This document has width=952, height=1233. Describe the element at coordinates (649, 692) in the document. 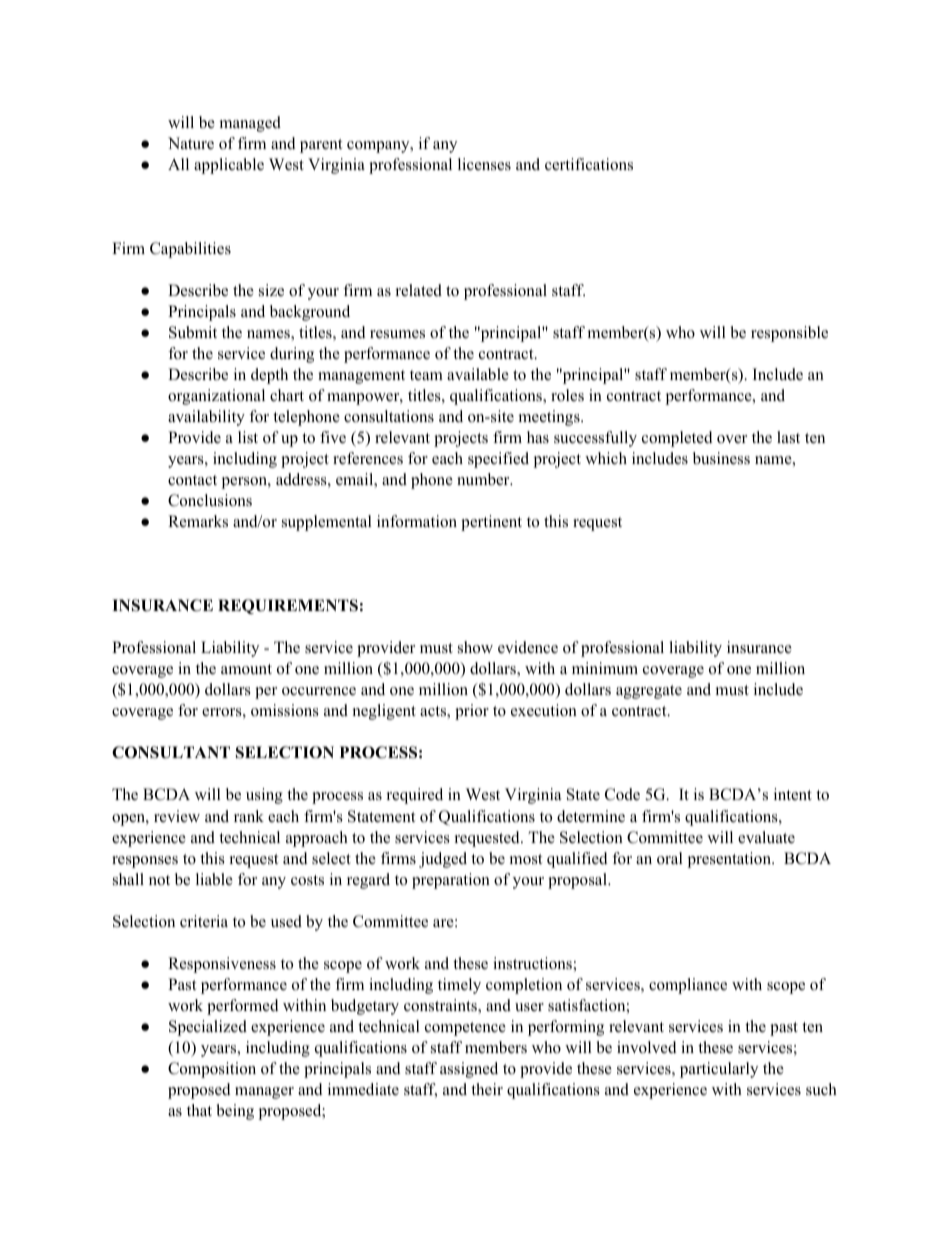

I see `aggregate` at that location.
